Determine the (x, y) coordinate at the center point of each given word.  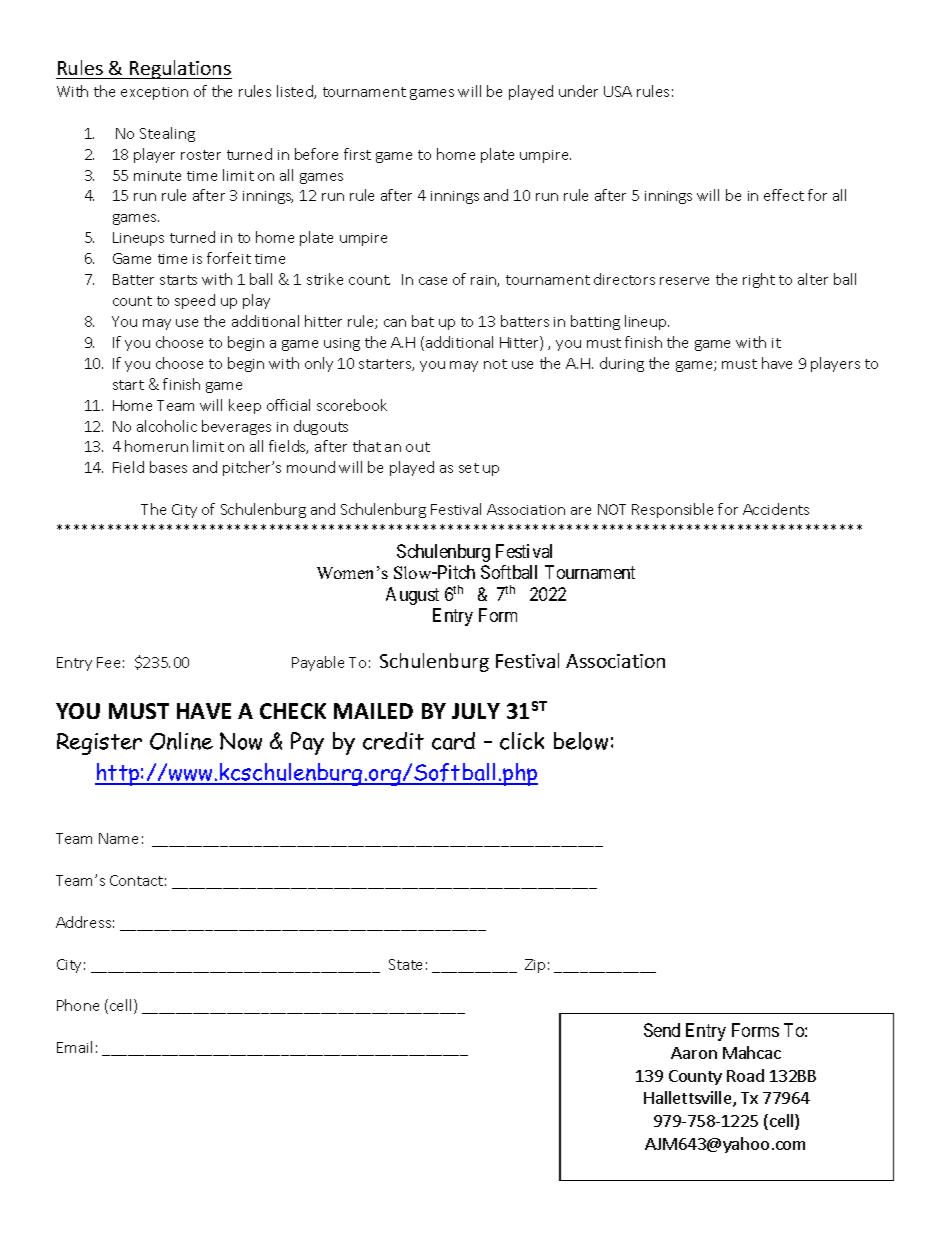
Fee (108, 662)
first (357, 154)
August (412, 596)
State (405, 964)
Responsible (672, 510)
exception (154, 93)
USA (618, 91)
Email (74, 1047)
